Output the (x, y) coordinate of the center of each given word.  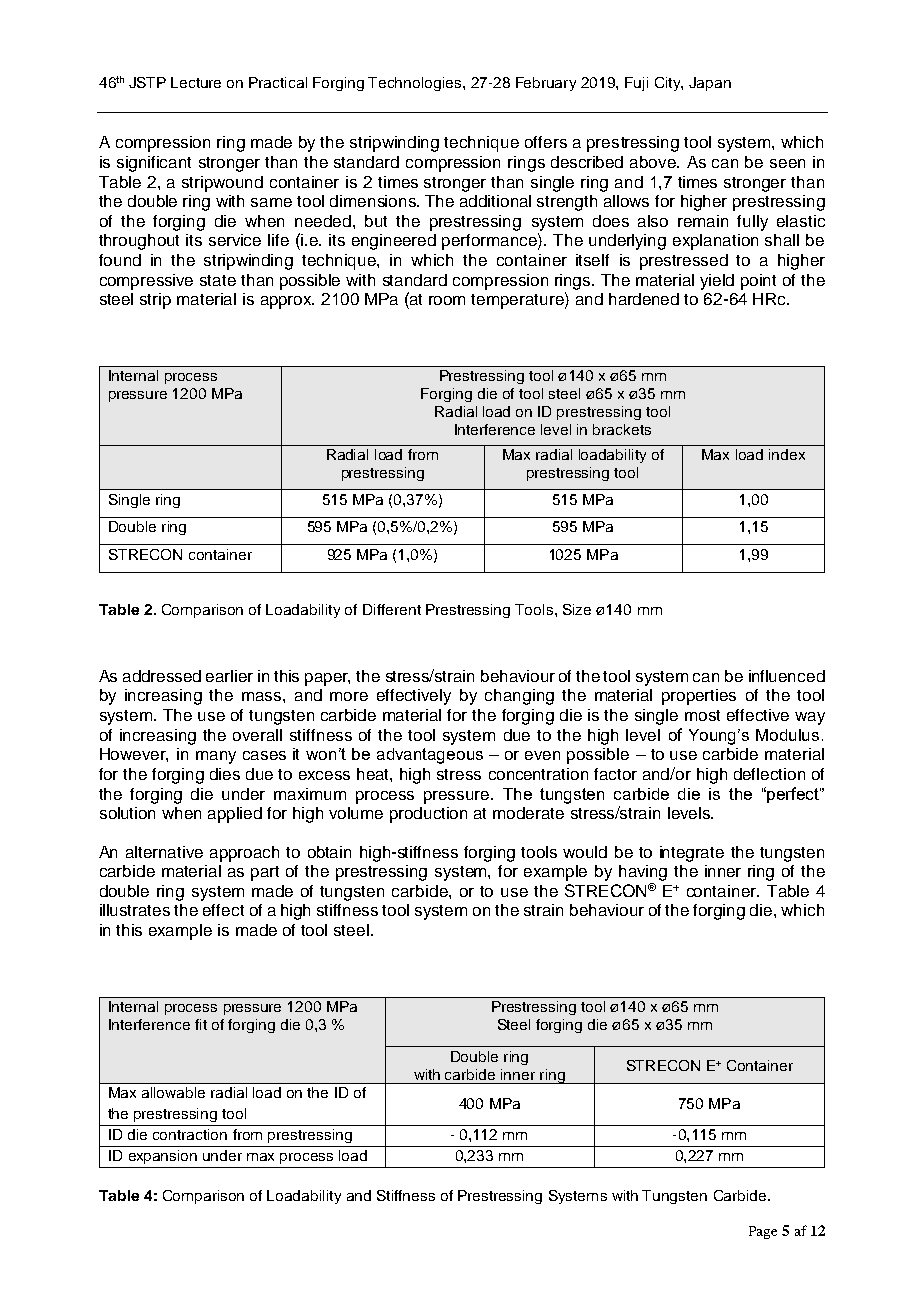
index (787, 454)
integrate (692, 854)
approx (287, 302)
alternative (164, 852)
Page (763, 1232)
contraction (190, 1134)
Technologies (416, 84)
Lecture (196, 82)
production (428, 815)
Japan (710, 84)
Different (392, 609)
